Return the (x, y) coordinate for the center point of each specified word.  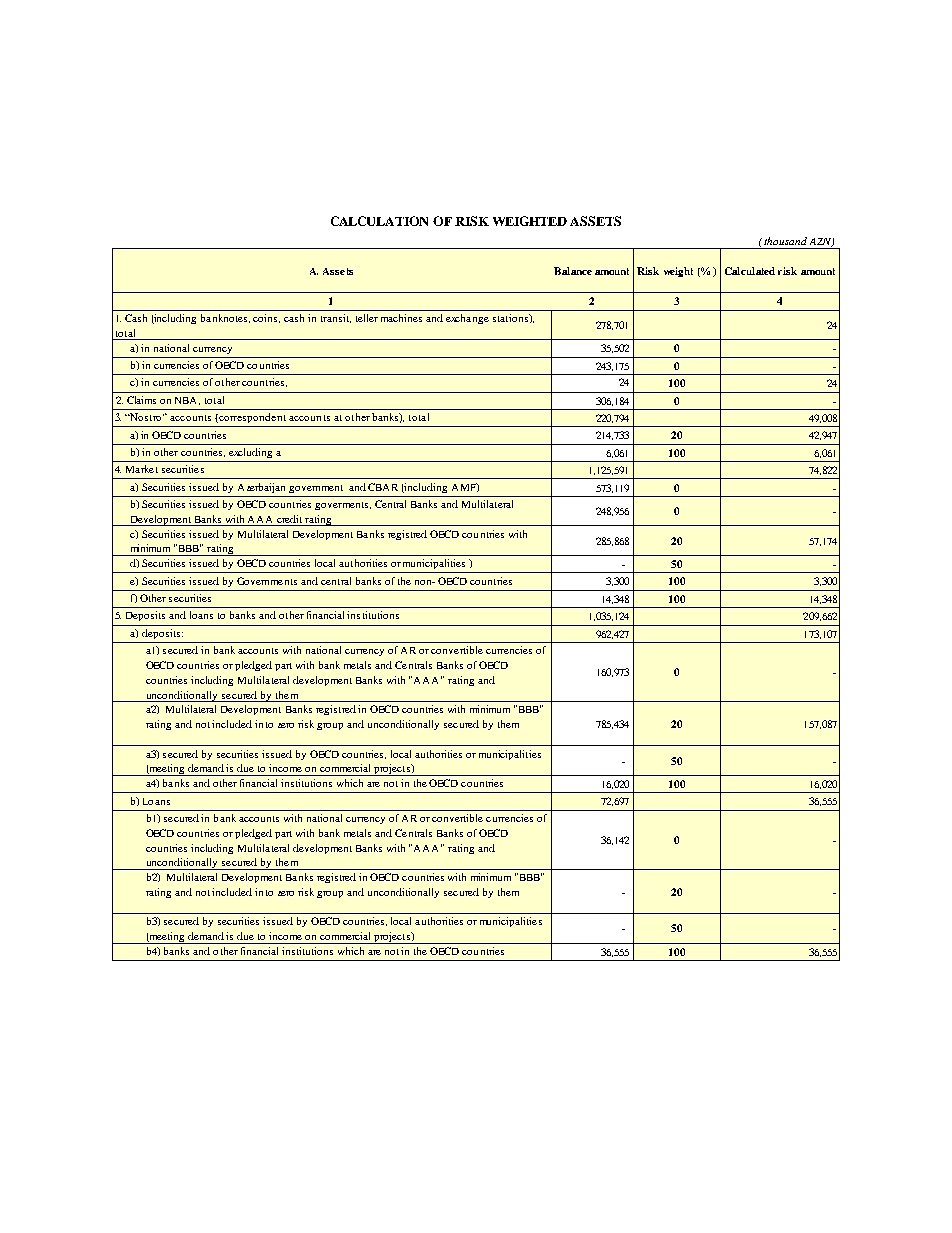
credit (289, 519)
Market (142, 469)
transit (336, 318)
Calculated (750, 271)
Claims (141, 400)
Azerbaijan (261, 488)
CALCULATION (379, 221)
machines (401, 318)
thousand (784, 241)
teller (367, 318)
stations (511, 318)
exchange (467, 319)
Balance (573, 271)
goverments (343, 506)
